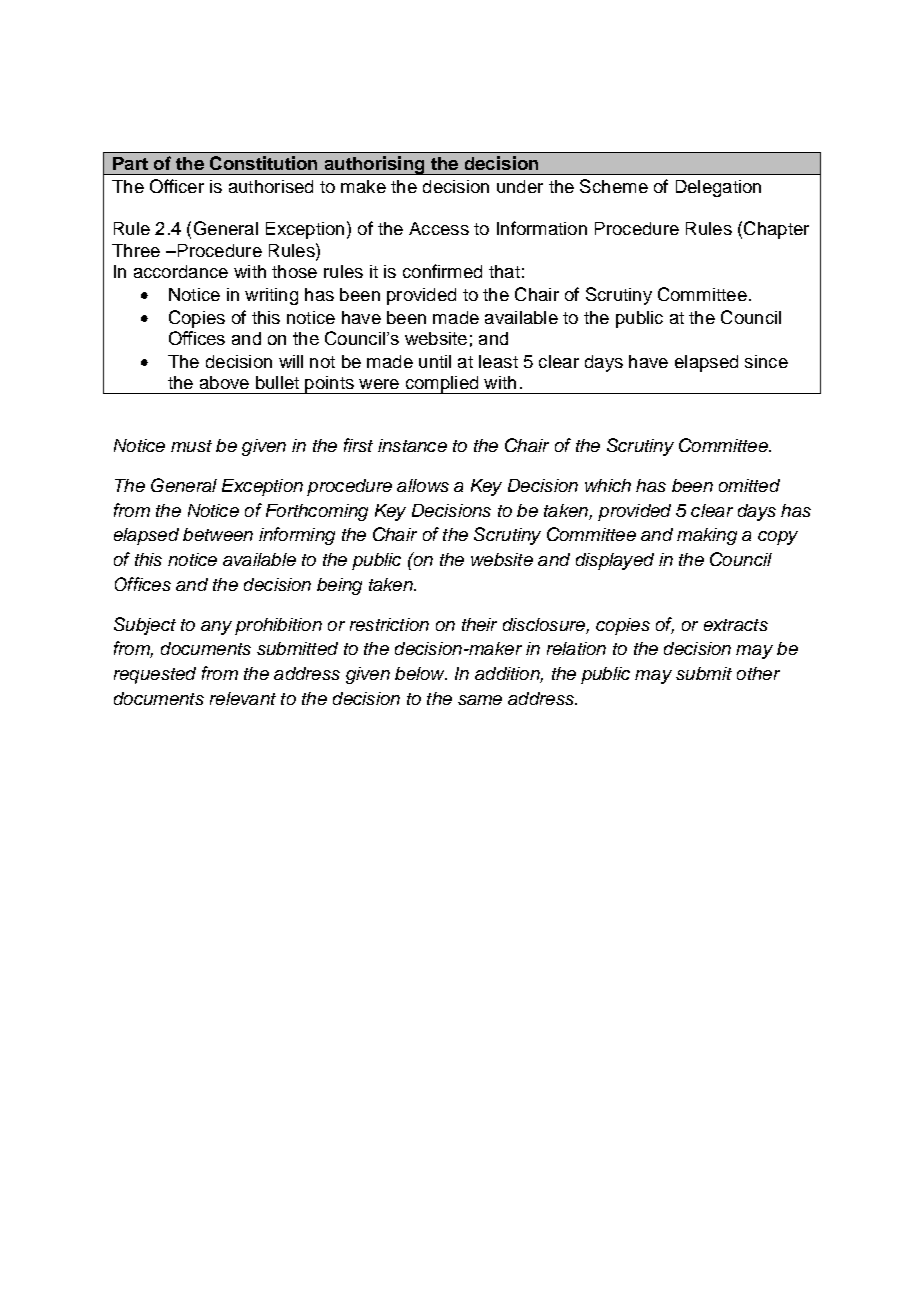  I want to click on Delegation, so click(718, 188).
